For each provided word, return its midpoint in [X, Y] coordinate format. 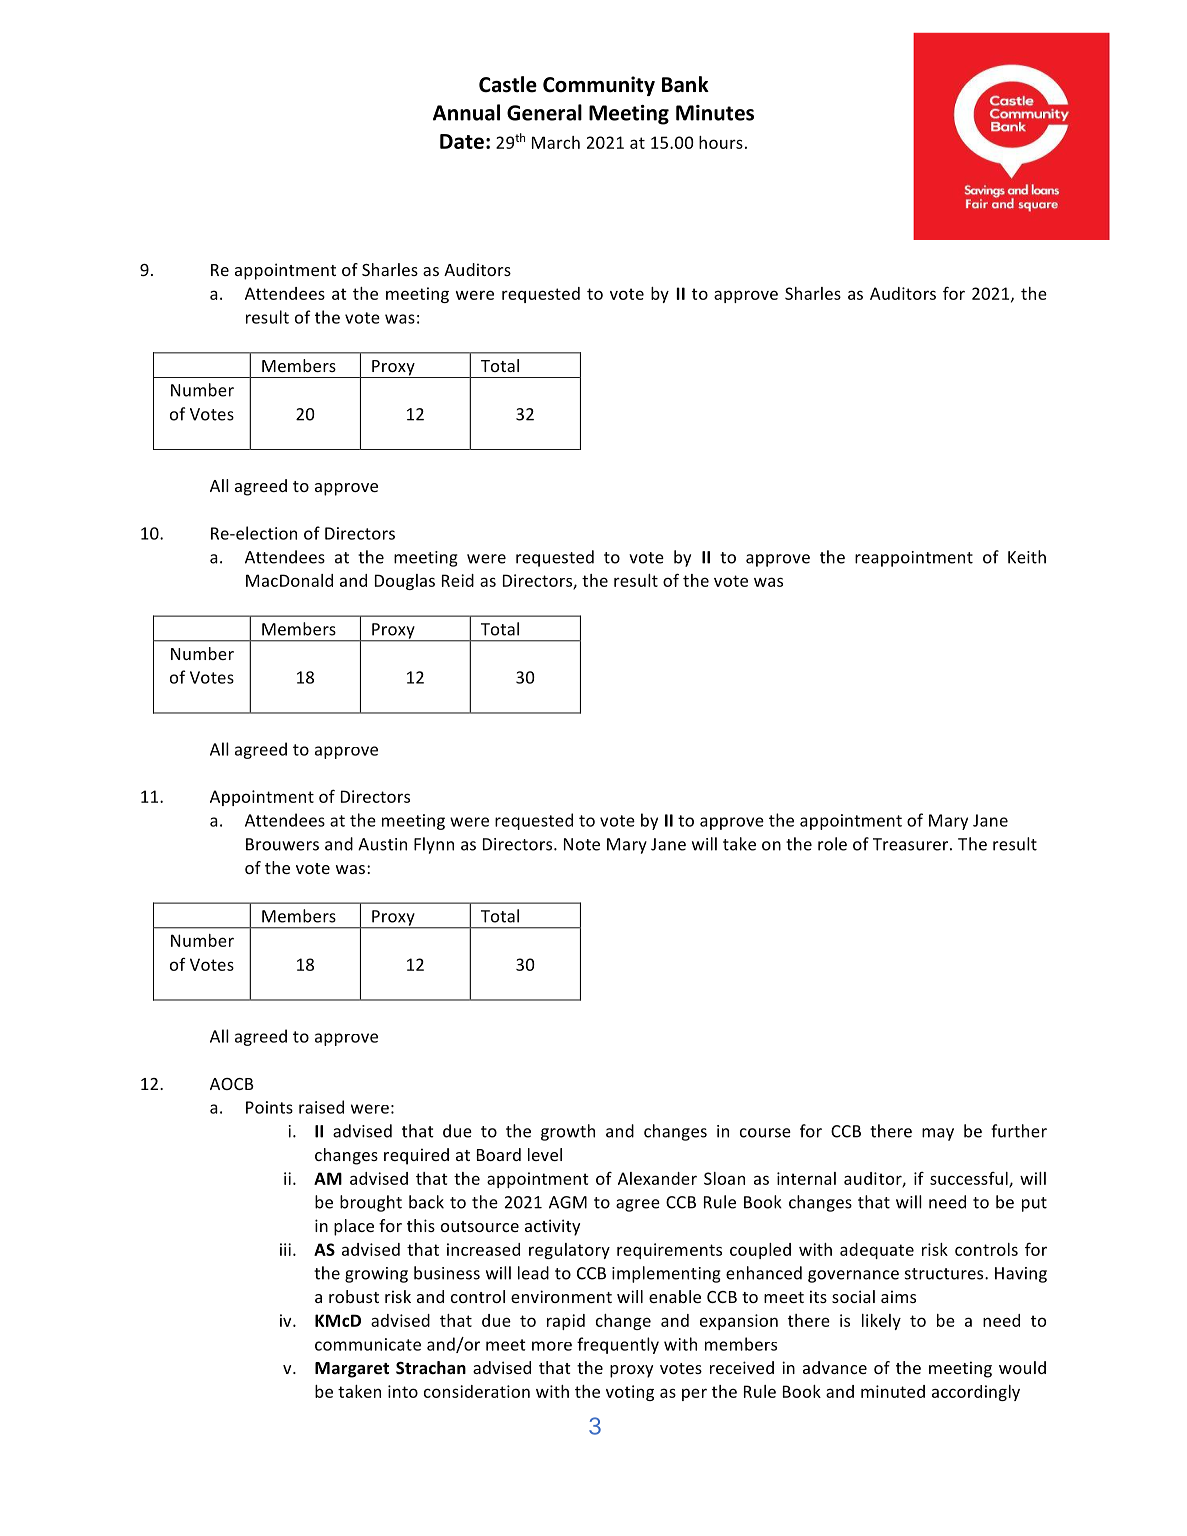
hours [721, 142]
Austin [382, 844]
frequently [618, 1345]
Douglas [405, 582]
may [938, 1134]
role [832, 844]
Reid [458, 580]
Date [462, 141]
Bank [685, 84]
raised [321, 1107]
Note [582, 844]
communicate [368, 1344]
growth [568, 1132]
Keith [1027, 557]
